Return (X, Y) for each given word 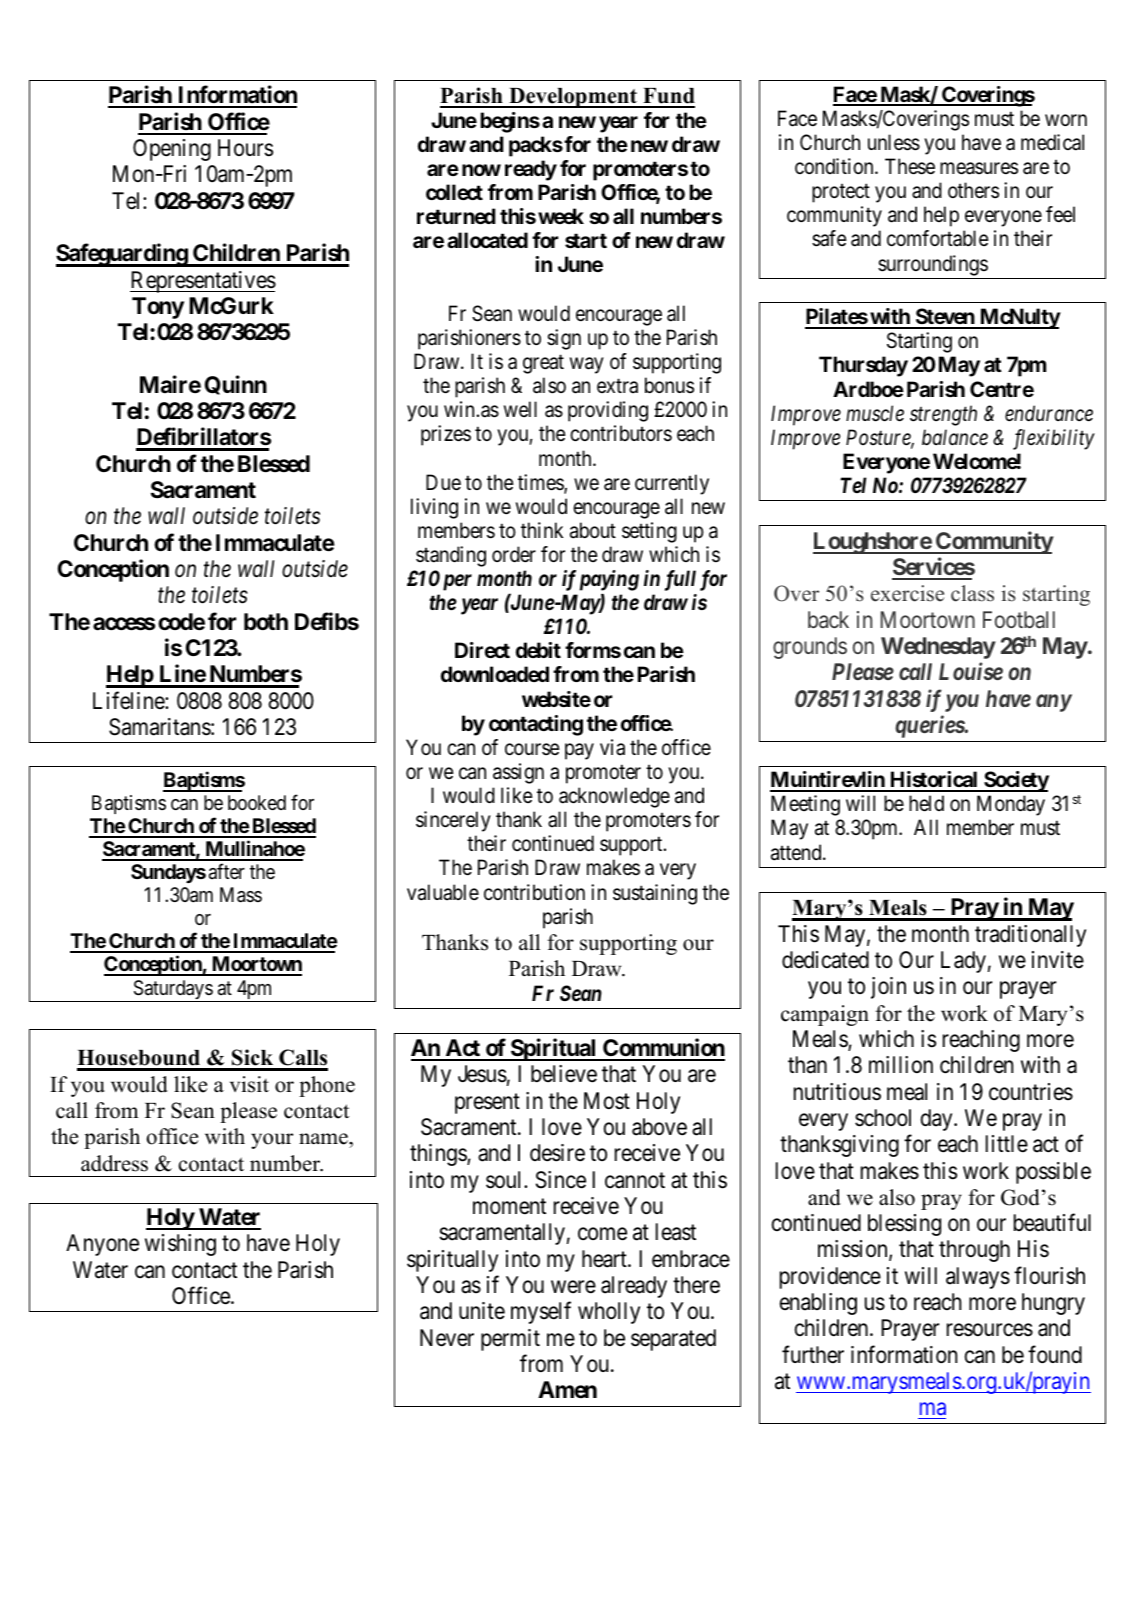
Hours (245, 148)
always (978, 1278)
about (593, 530)
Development (573, 98)
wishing (180, 1245)
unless (894, 142)
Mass (241, 895)
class (972, 593)
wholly (609, 1313)
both (266, 622)
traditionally (1030, 936)
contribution (534, 892)
